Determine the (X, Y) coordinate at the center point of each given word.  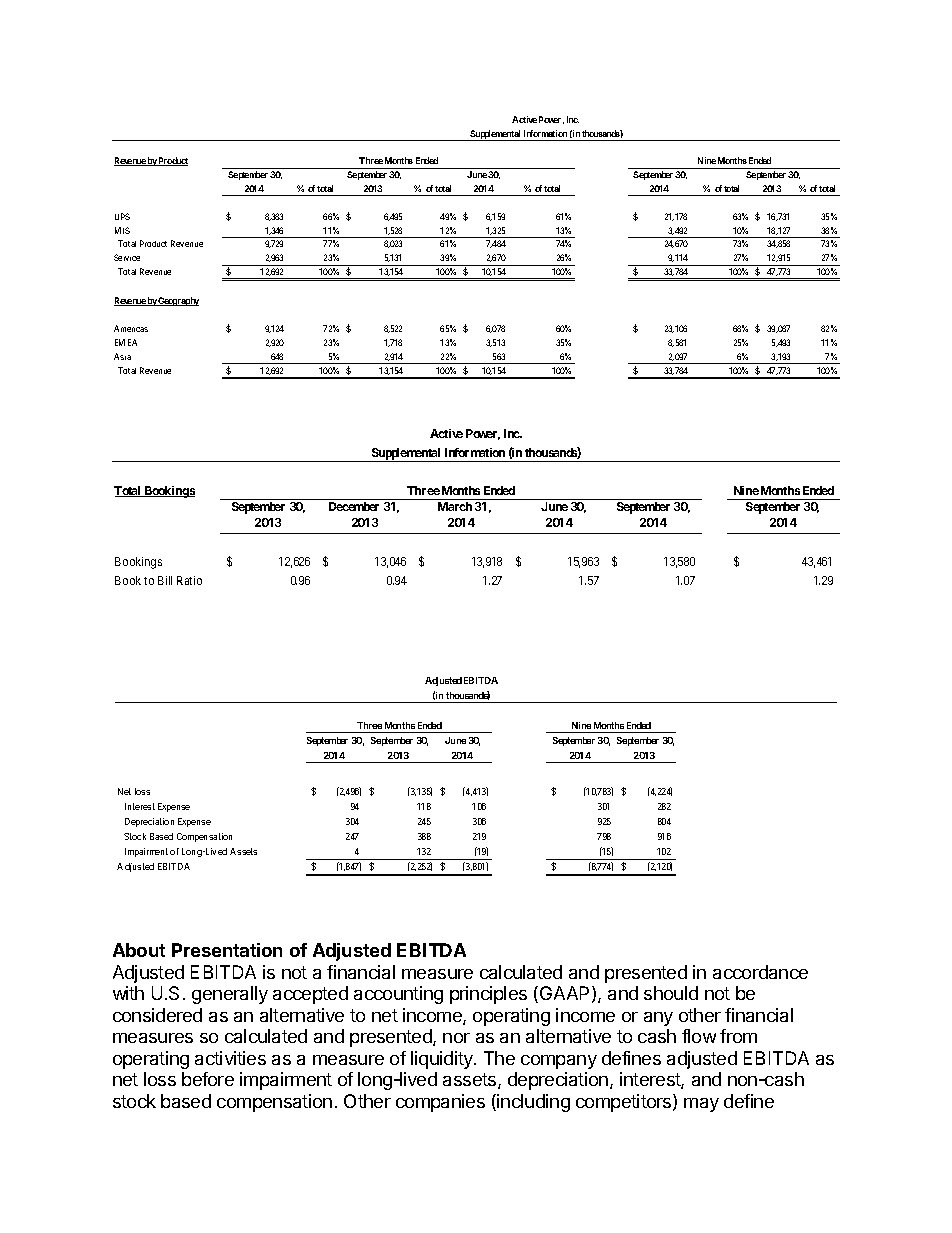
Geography (178, 301)
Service (127, 257)
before (208, 1079)
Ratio (189, 580)
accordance (760, 972)
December (354, 506)
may (701, 1105)
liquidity (443, 1060)
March (455, 506)
